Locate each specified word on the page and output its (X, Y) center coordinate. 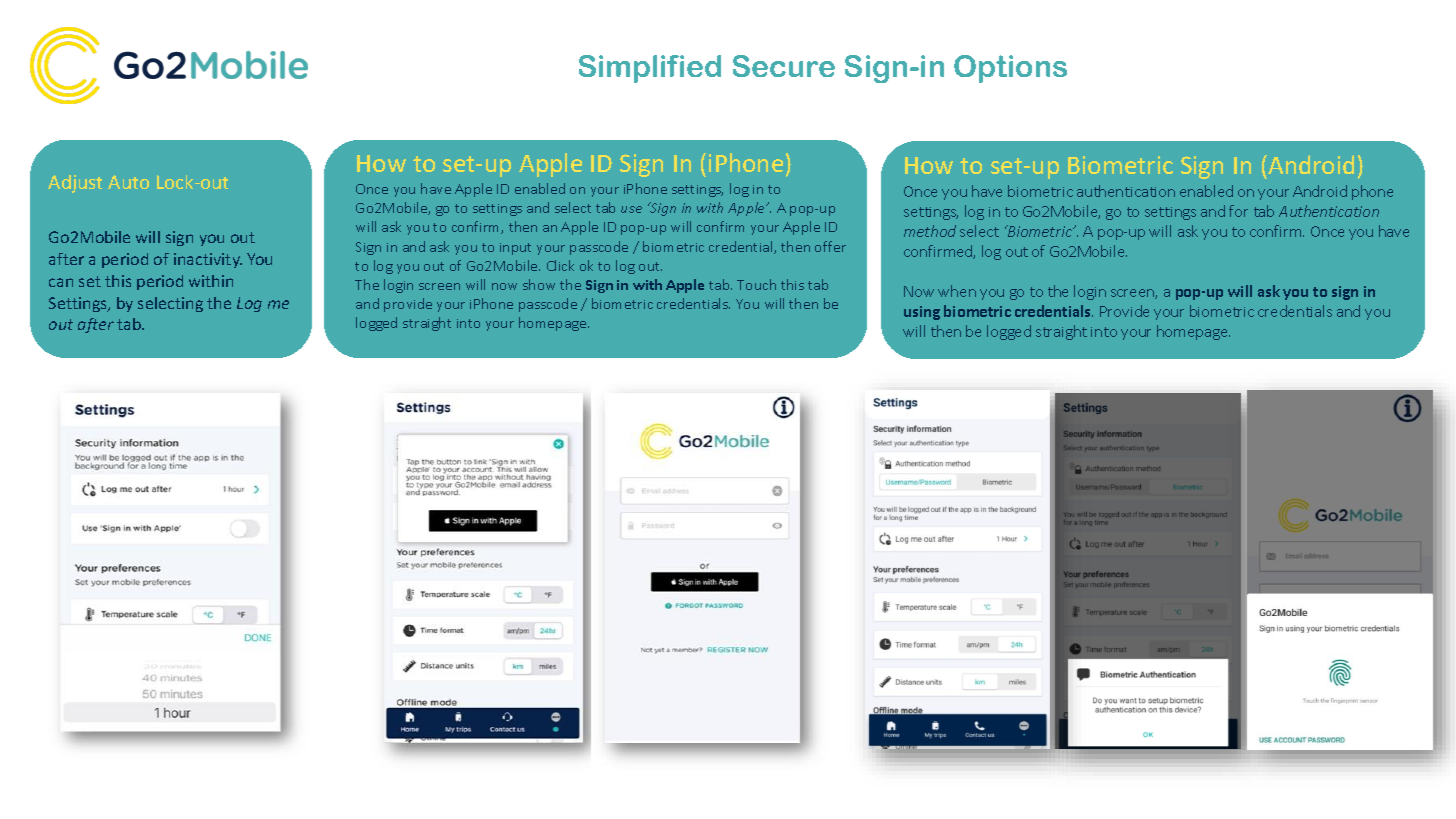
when (957, 291)
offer (830, 246)
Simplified (650, 69)
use (631, 209)
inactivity (208, 260)
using (922, 313)
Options (1010, 69)
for (1238, 211)
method (930, 231)
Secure (784, 66)
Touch (756, 284)
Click (560, 265)
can (61, 282)
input (515, 249)
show (539, 284)
